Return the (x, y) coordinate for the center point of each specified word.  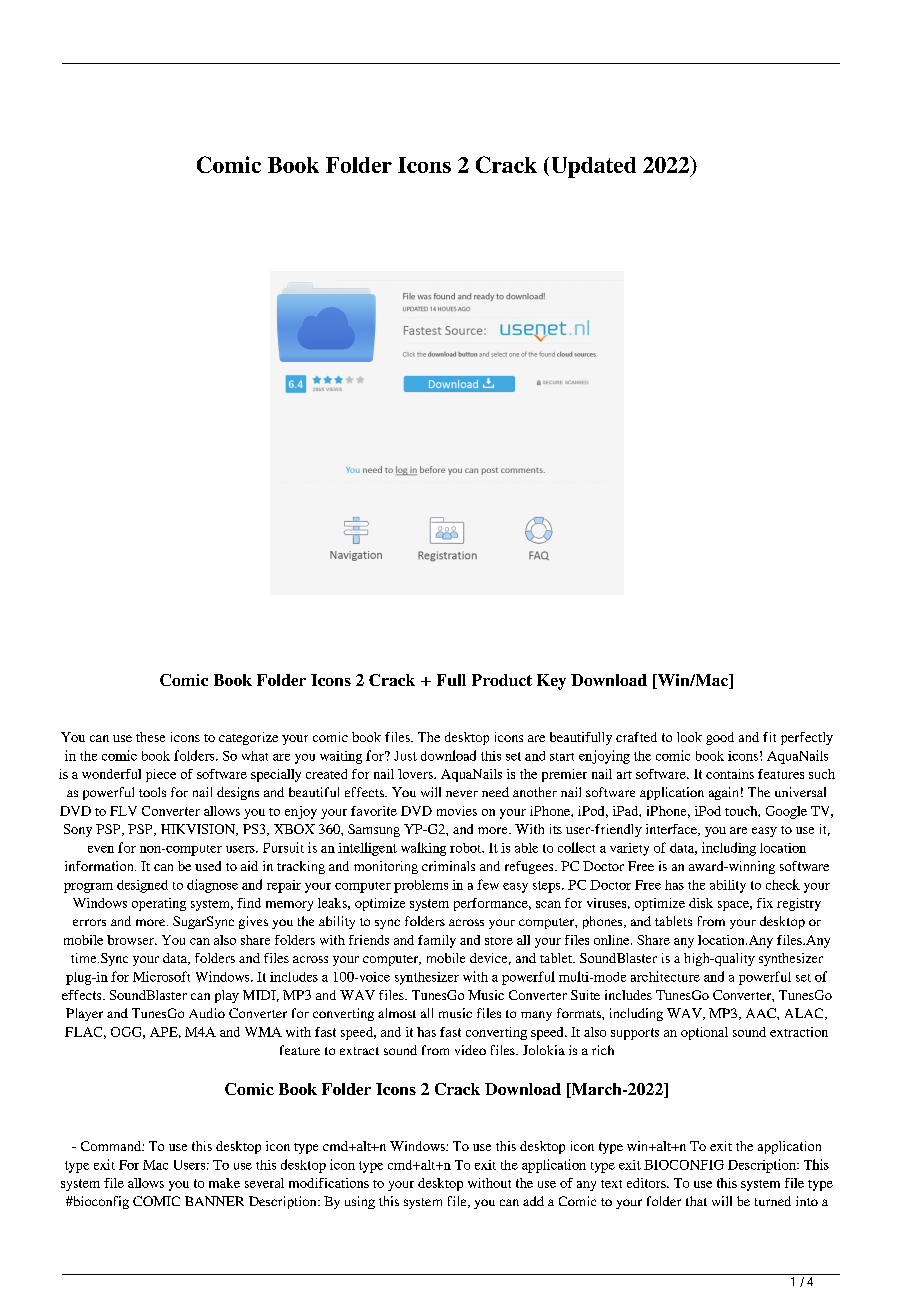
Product (502, 680)
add (533, 1201)
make (224, 1183)
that (696, 1201)
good (720, 738)
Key (551, 682)
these (150, 737)
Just (405, 756)
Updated (594, 167)
